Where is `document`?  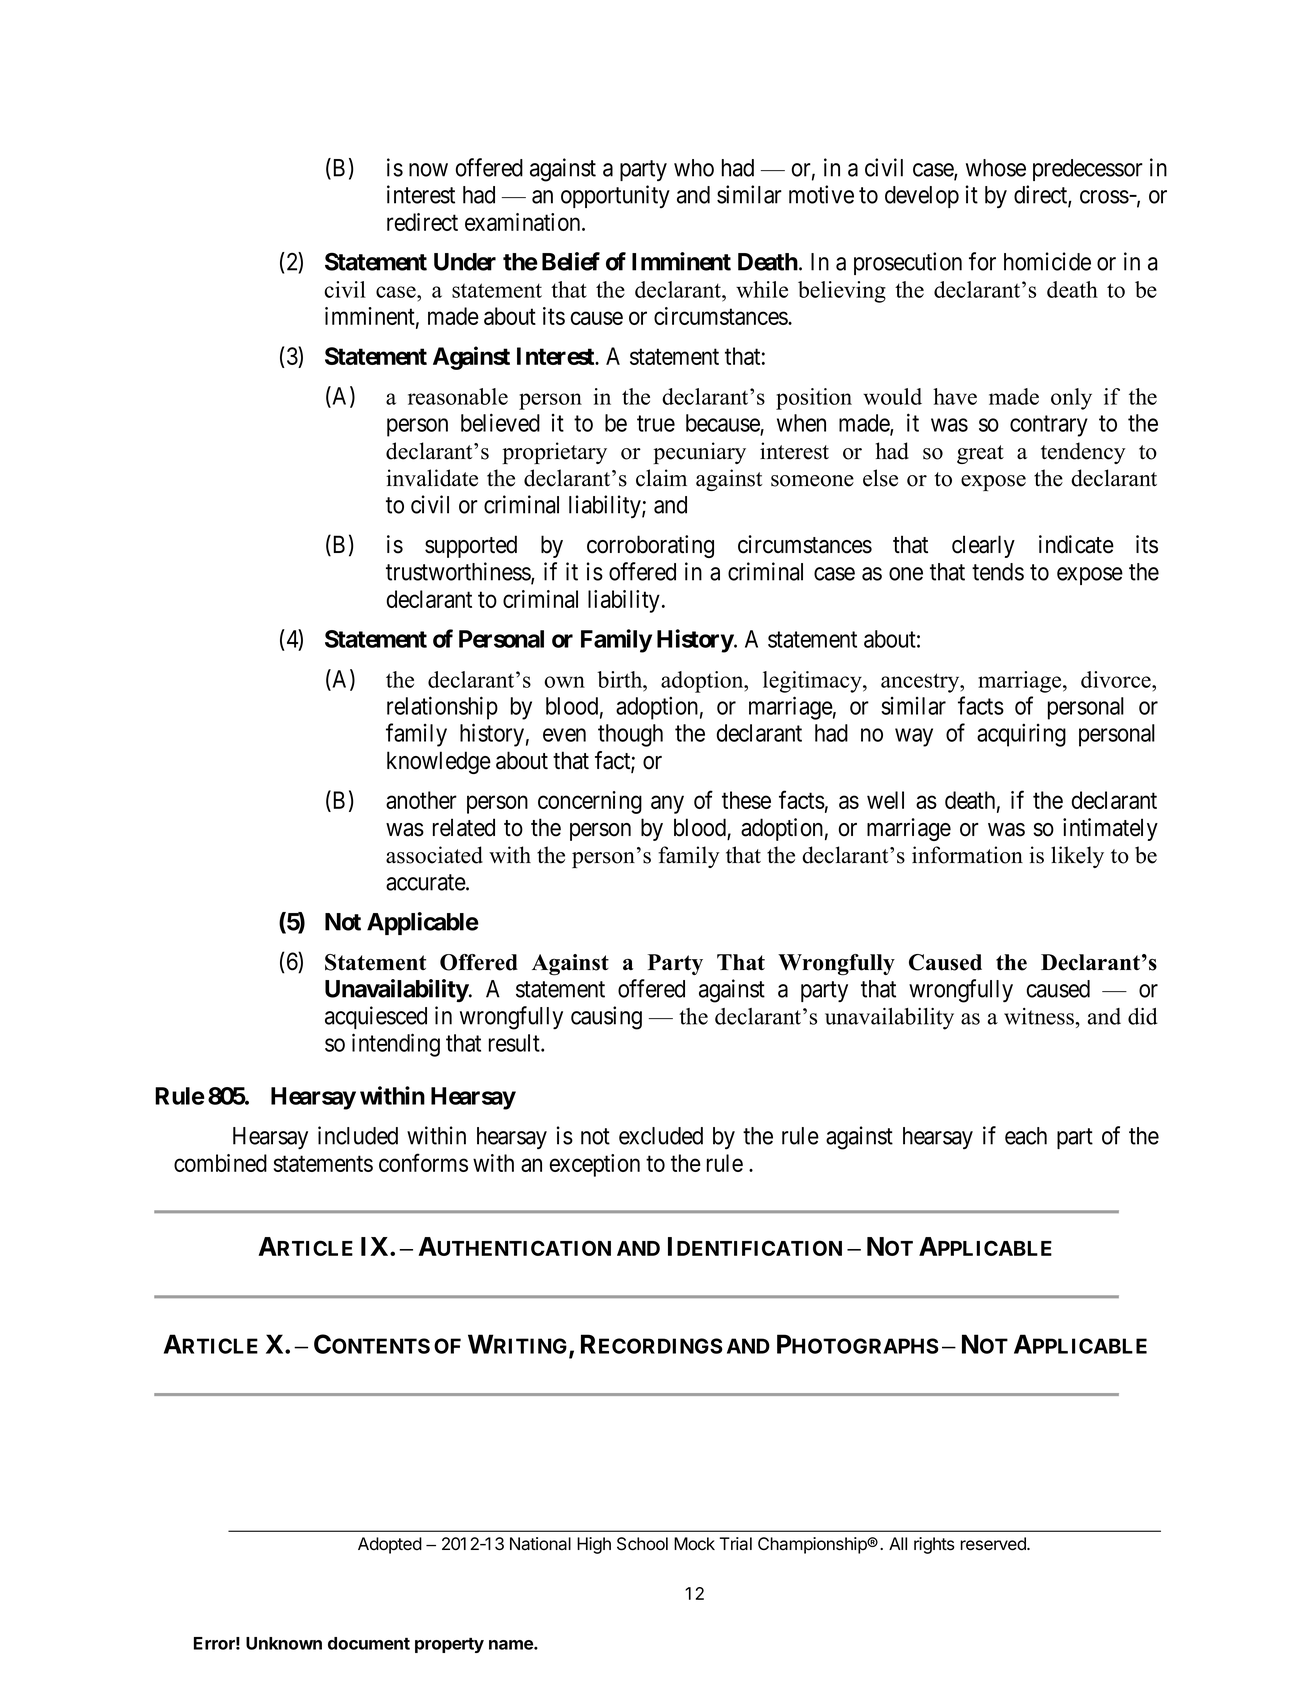 document is located at coordinates (369, 1643).
